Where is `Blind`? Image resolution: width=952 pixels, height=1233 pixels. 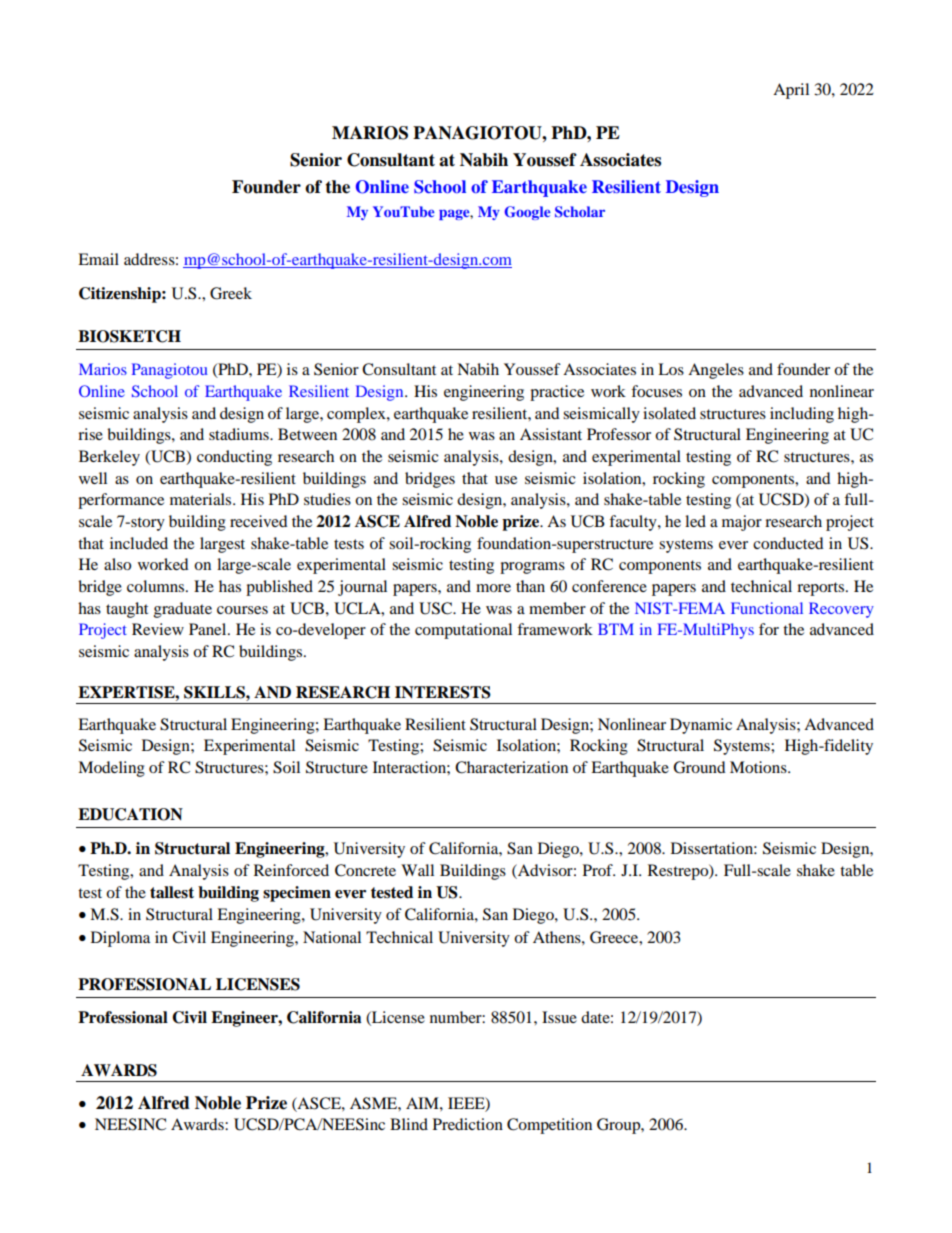
Blind is located at coordinates (409, 1124).
